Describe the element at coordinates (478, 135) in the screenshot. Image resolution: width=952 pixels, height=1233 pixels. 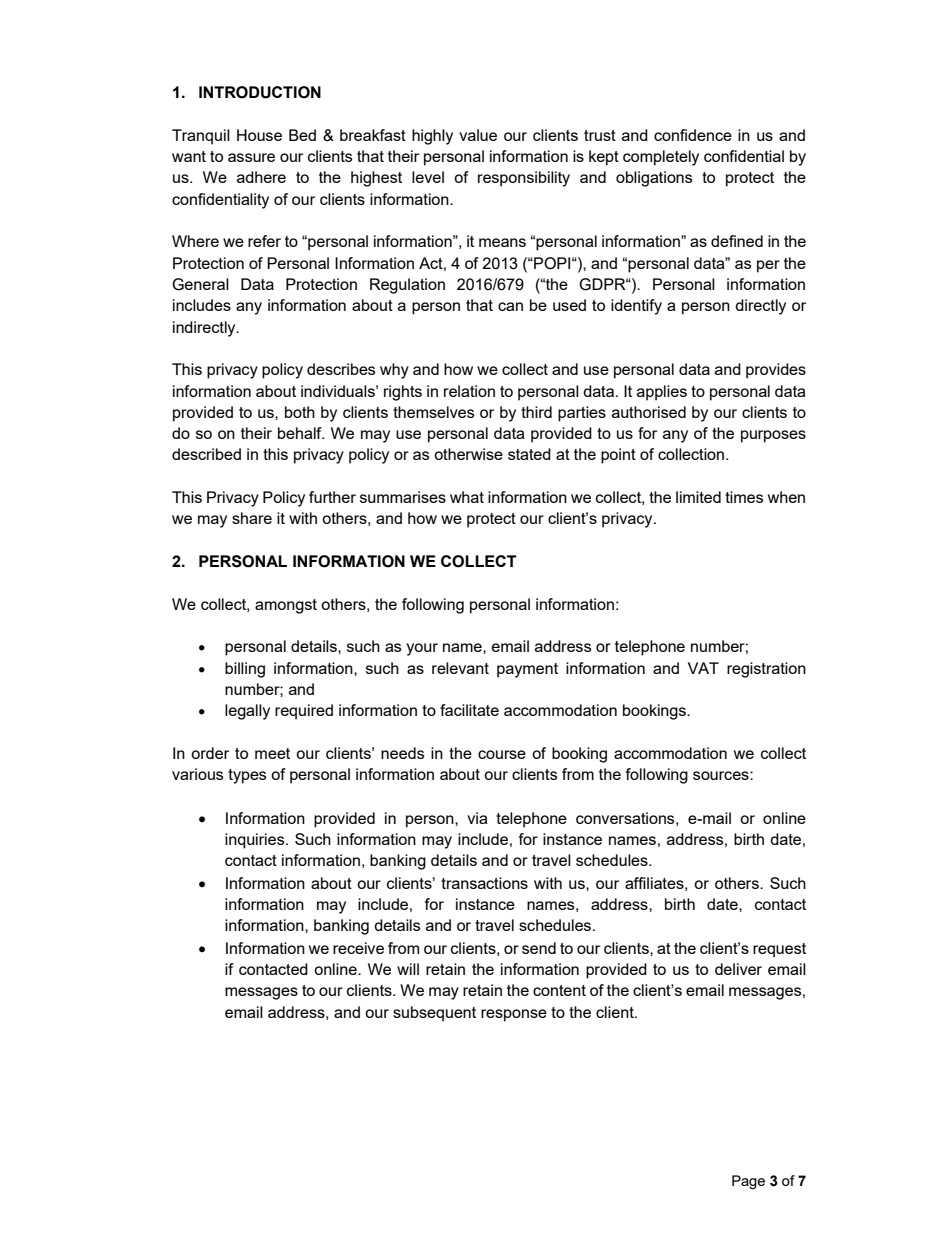
I see `value` at that location.
